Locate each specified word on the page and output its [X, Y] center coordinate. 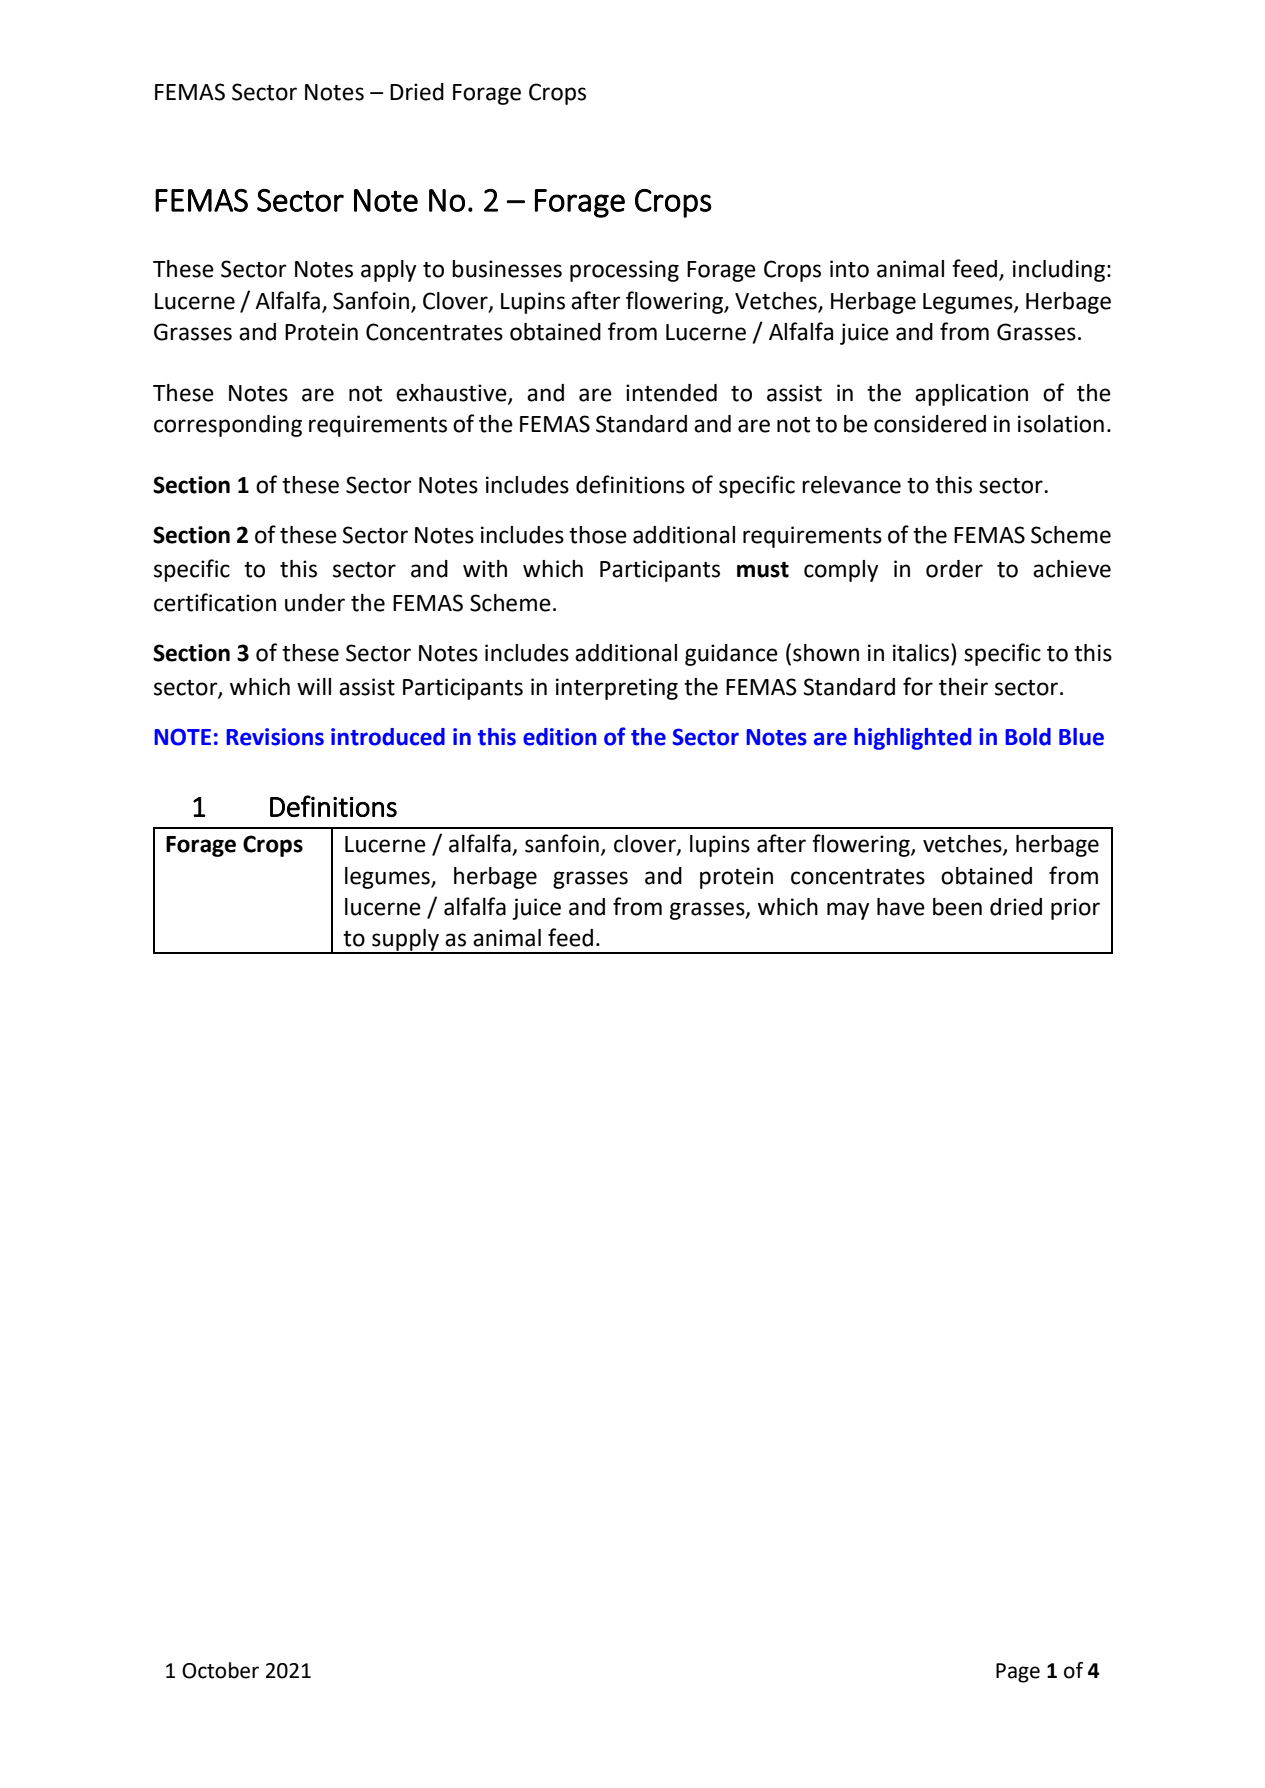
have [901, 907]
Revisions [275, 737]
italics [922, 652]
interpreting [617, 689]
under [315, 603]
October [220, 1670]
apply [388, 271]
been [957, 907]
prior [1075, 909]
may [848, 911]
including [1059, 271]
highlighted [912, 739]
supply [405, 941]
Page [1018, 1673]
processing [624, 271]
